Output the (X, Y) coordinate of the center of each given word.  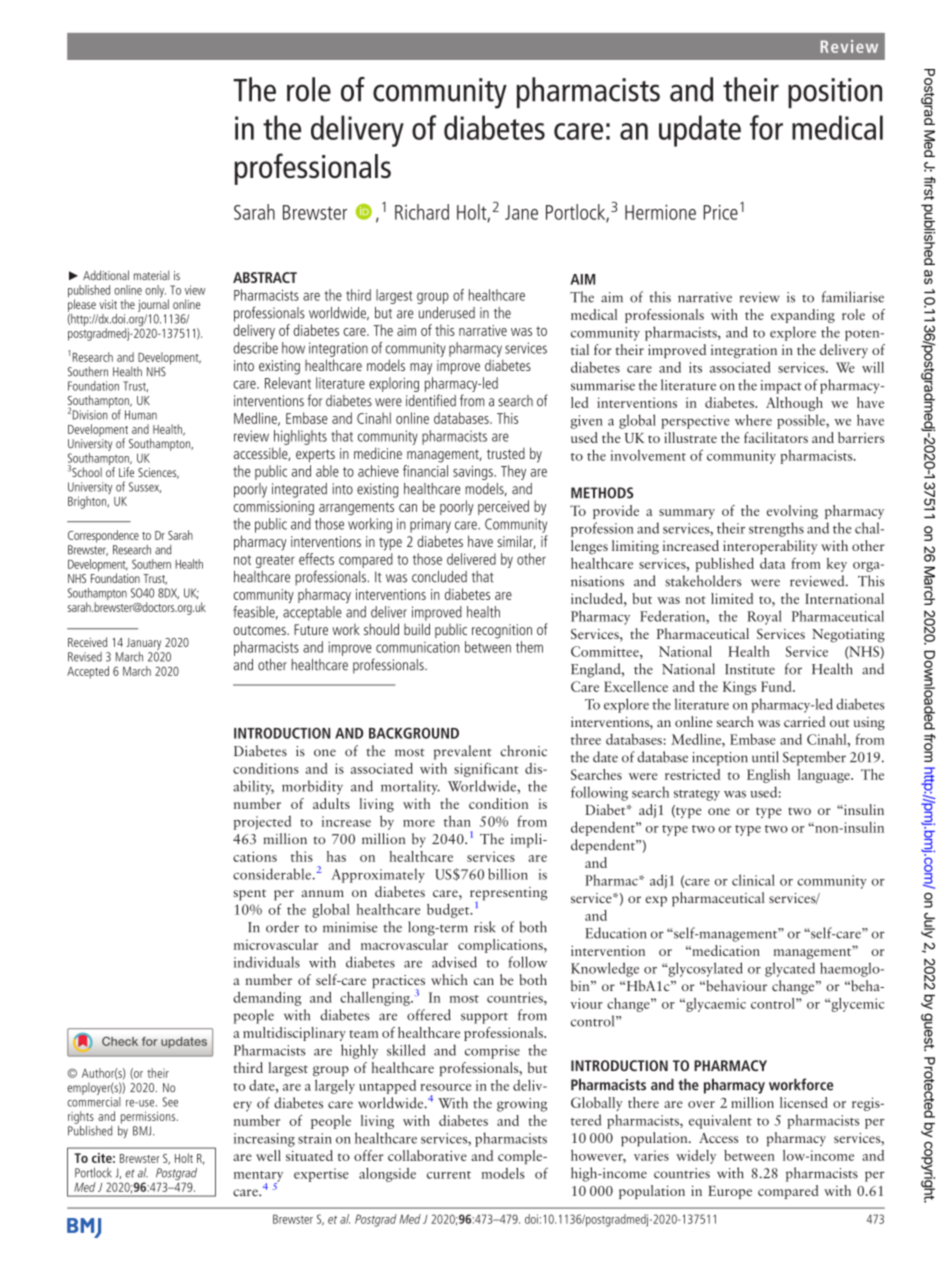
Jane (521, 212)
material (151, 275)
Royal (764, 617)
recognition (502, 631)
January (144, 644)
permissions (149, 1118)
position (835, 93)
